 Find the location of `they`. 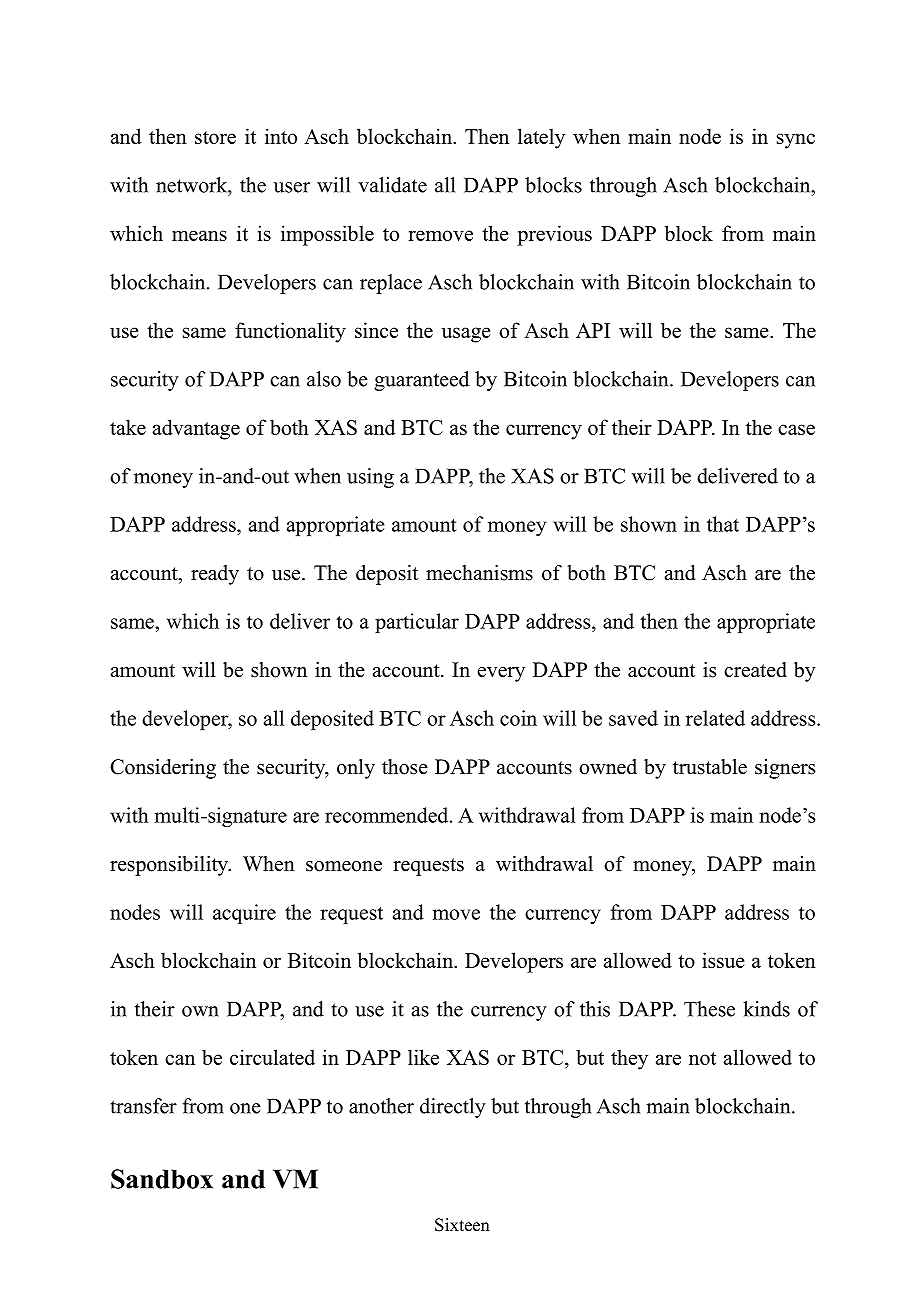

they is located at coordinates (629, 1059).
